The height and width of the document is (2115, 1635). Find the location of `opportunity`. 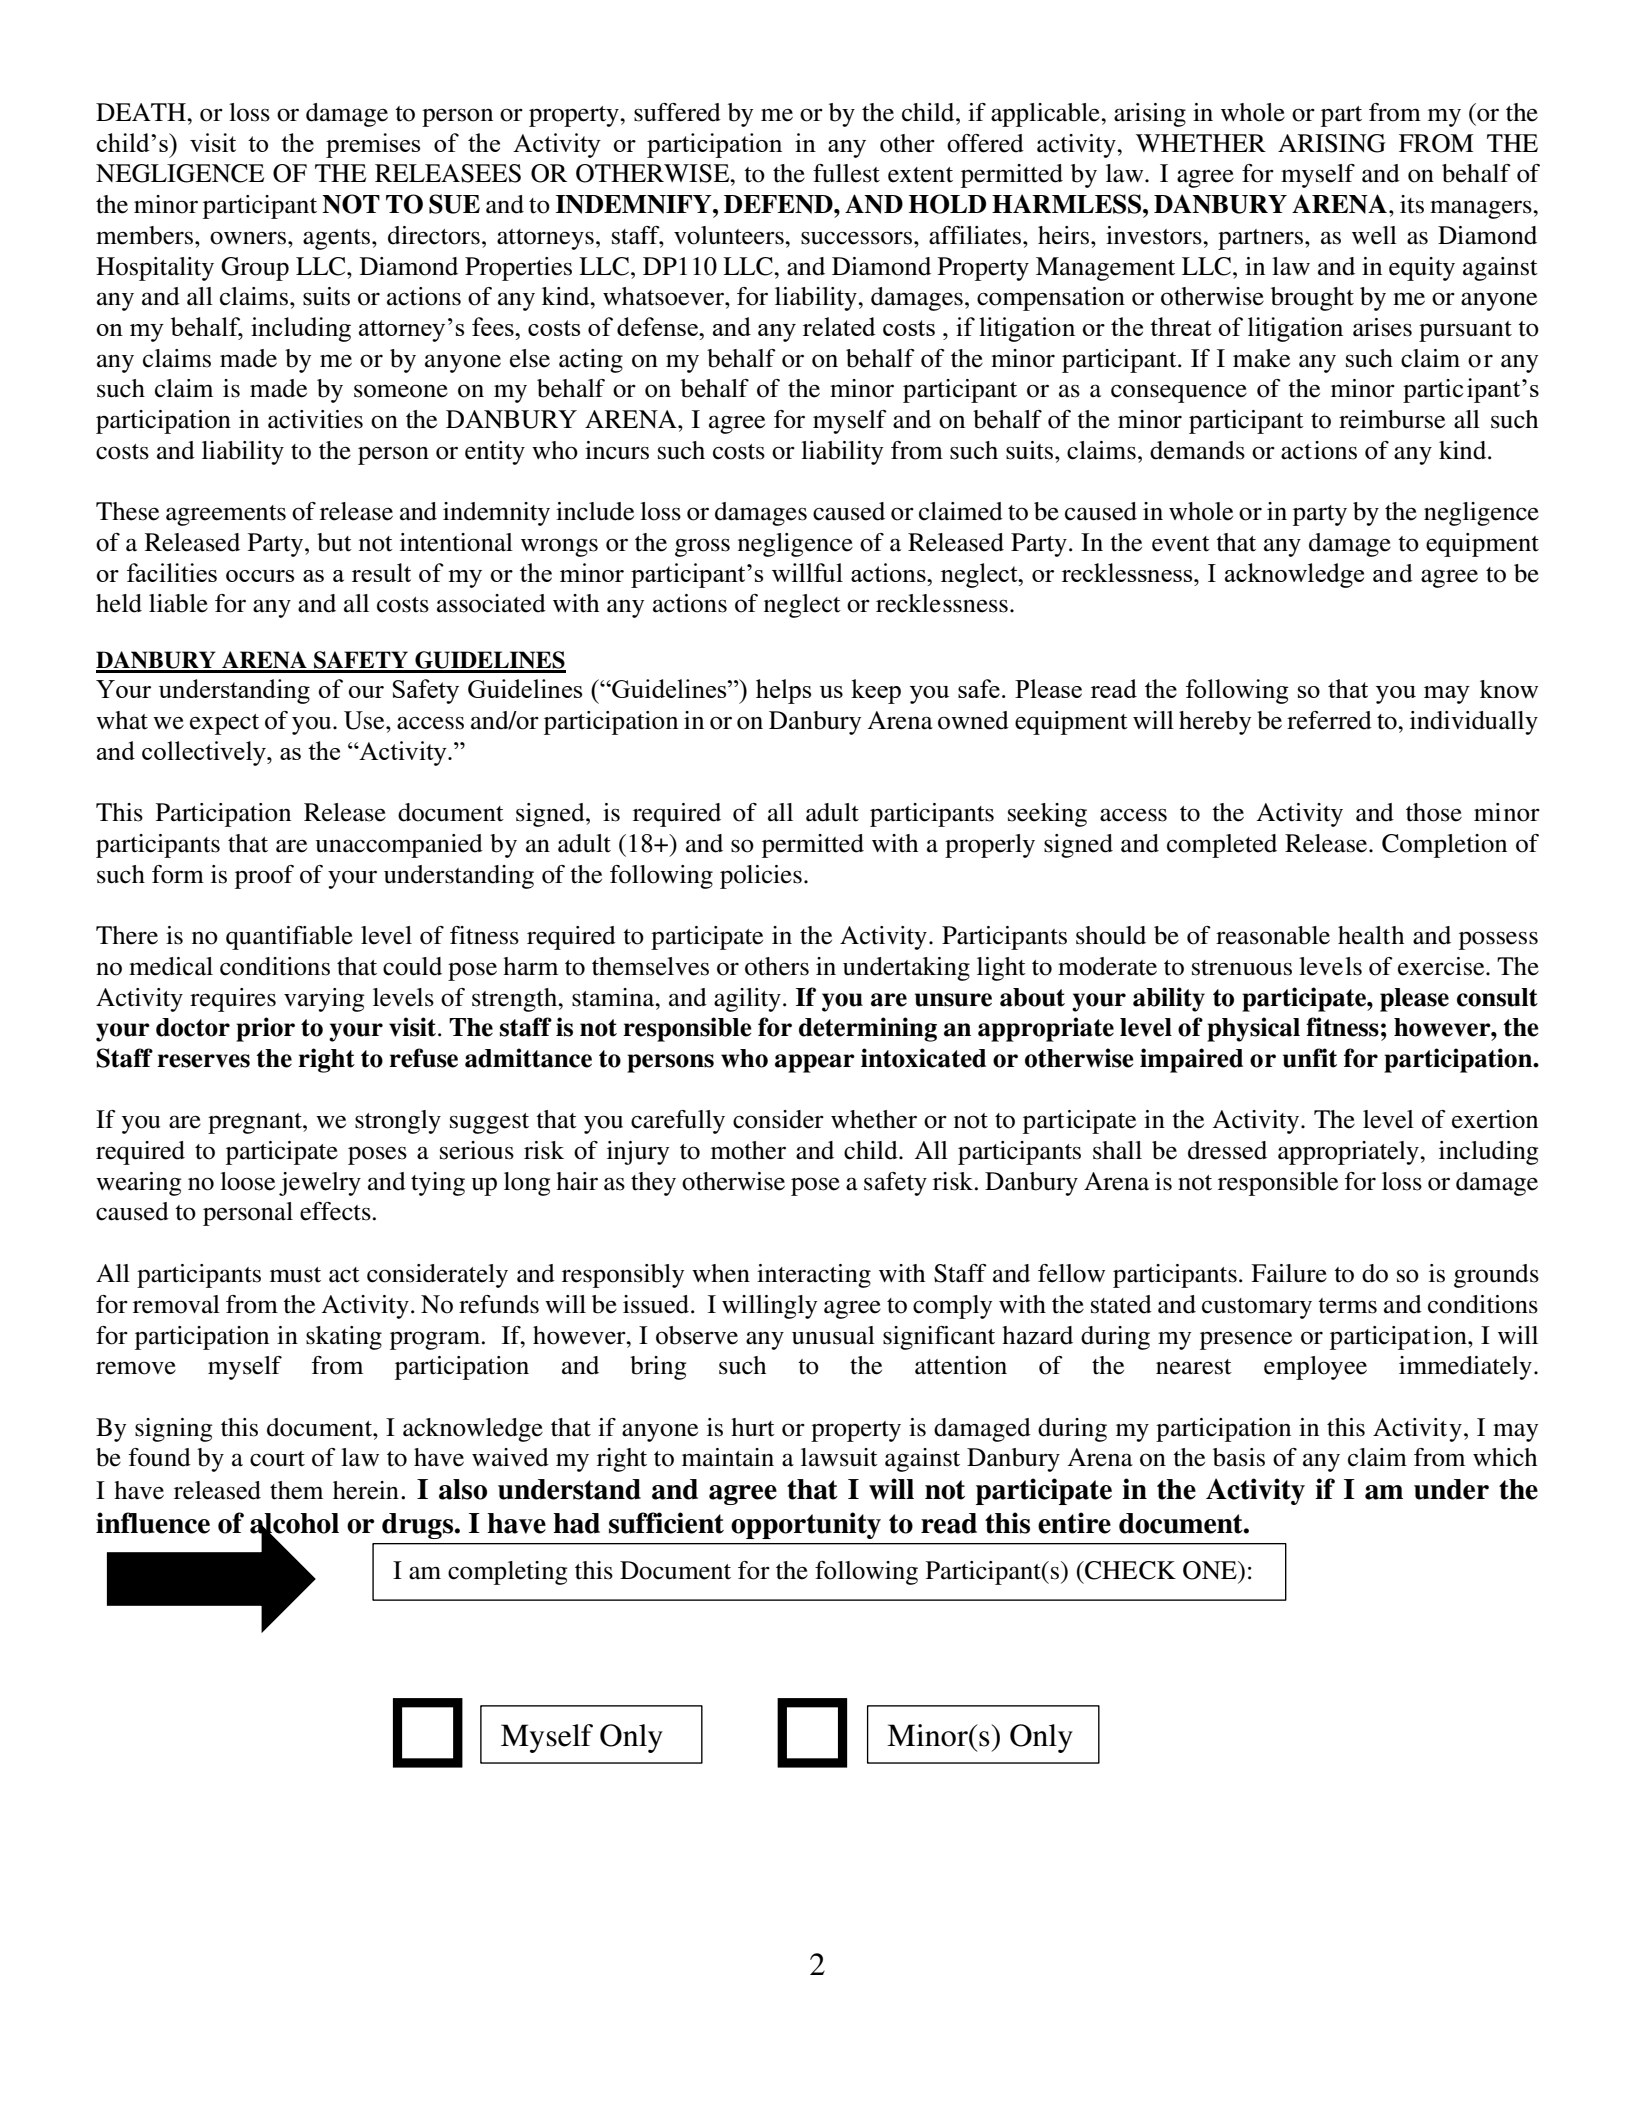

opportunity is located at coordinates (806, 1525).
